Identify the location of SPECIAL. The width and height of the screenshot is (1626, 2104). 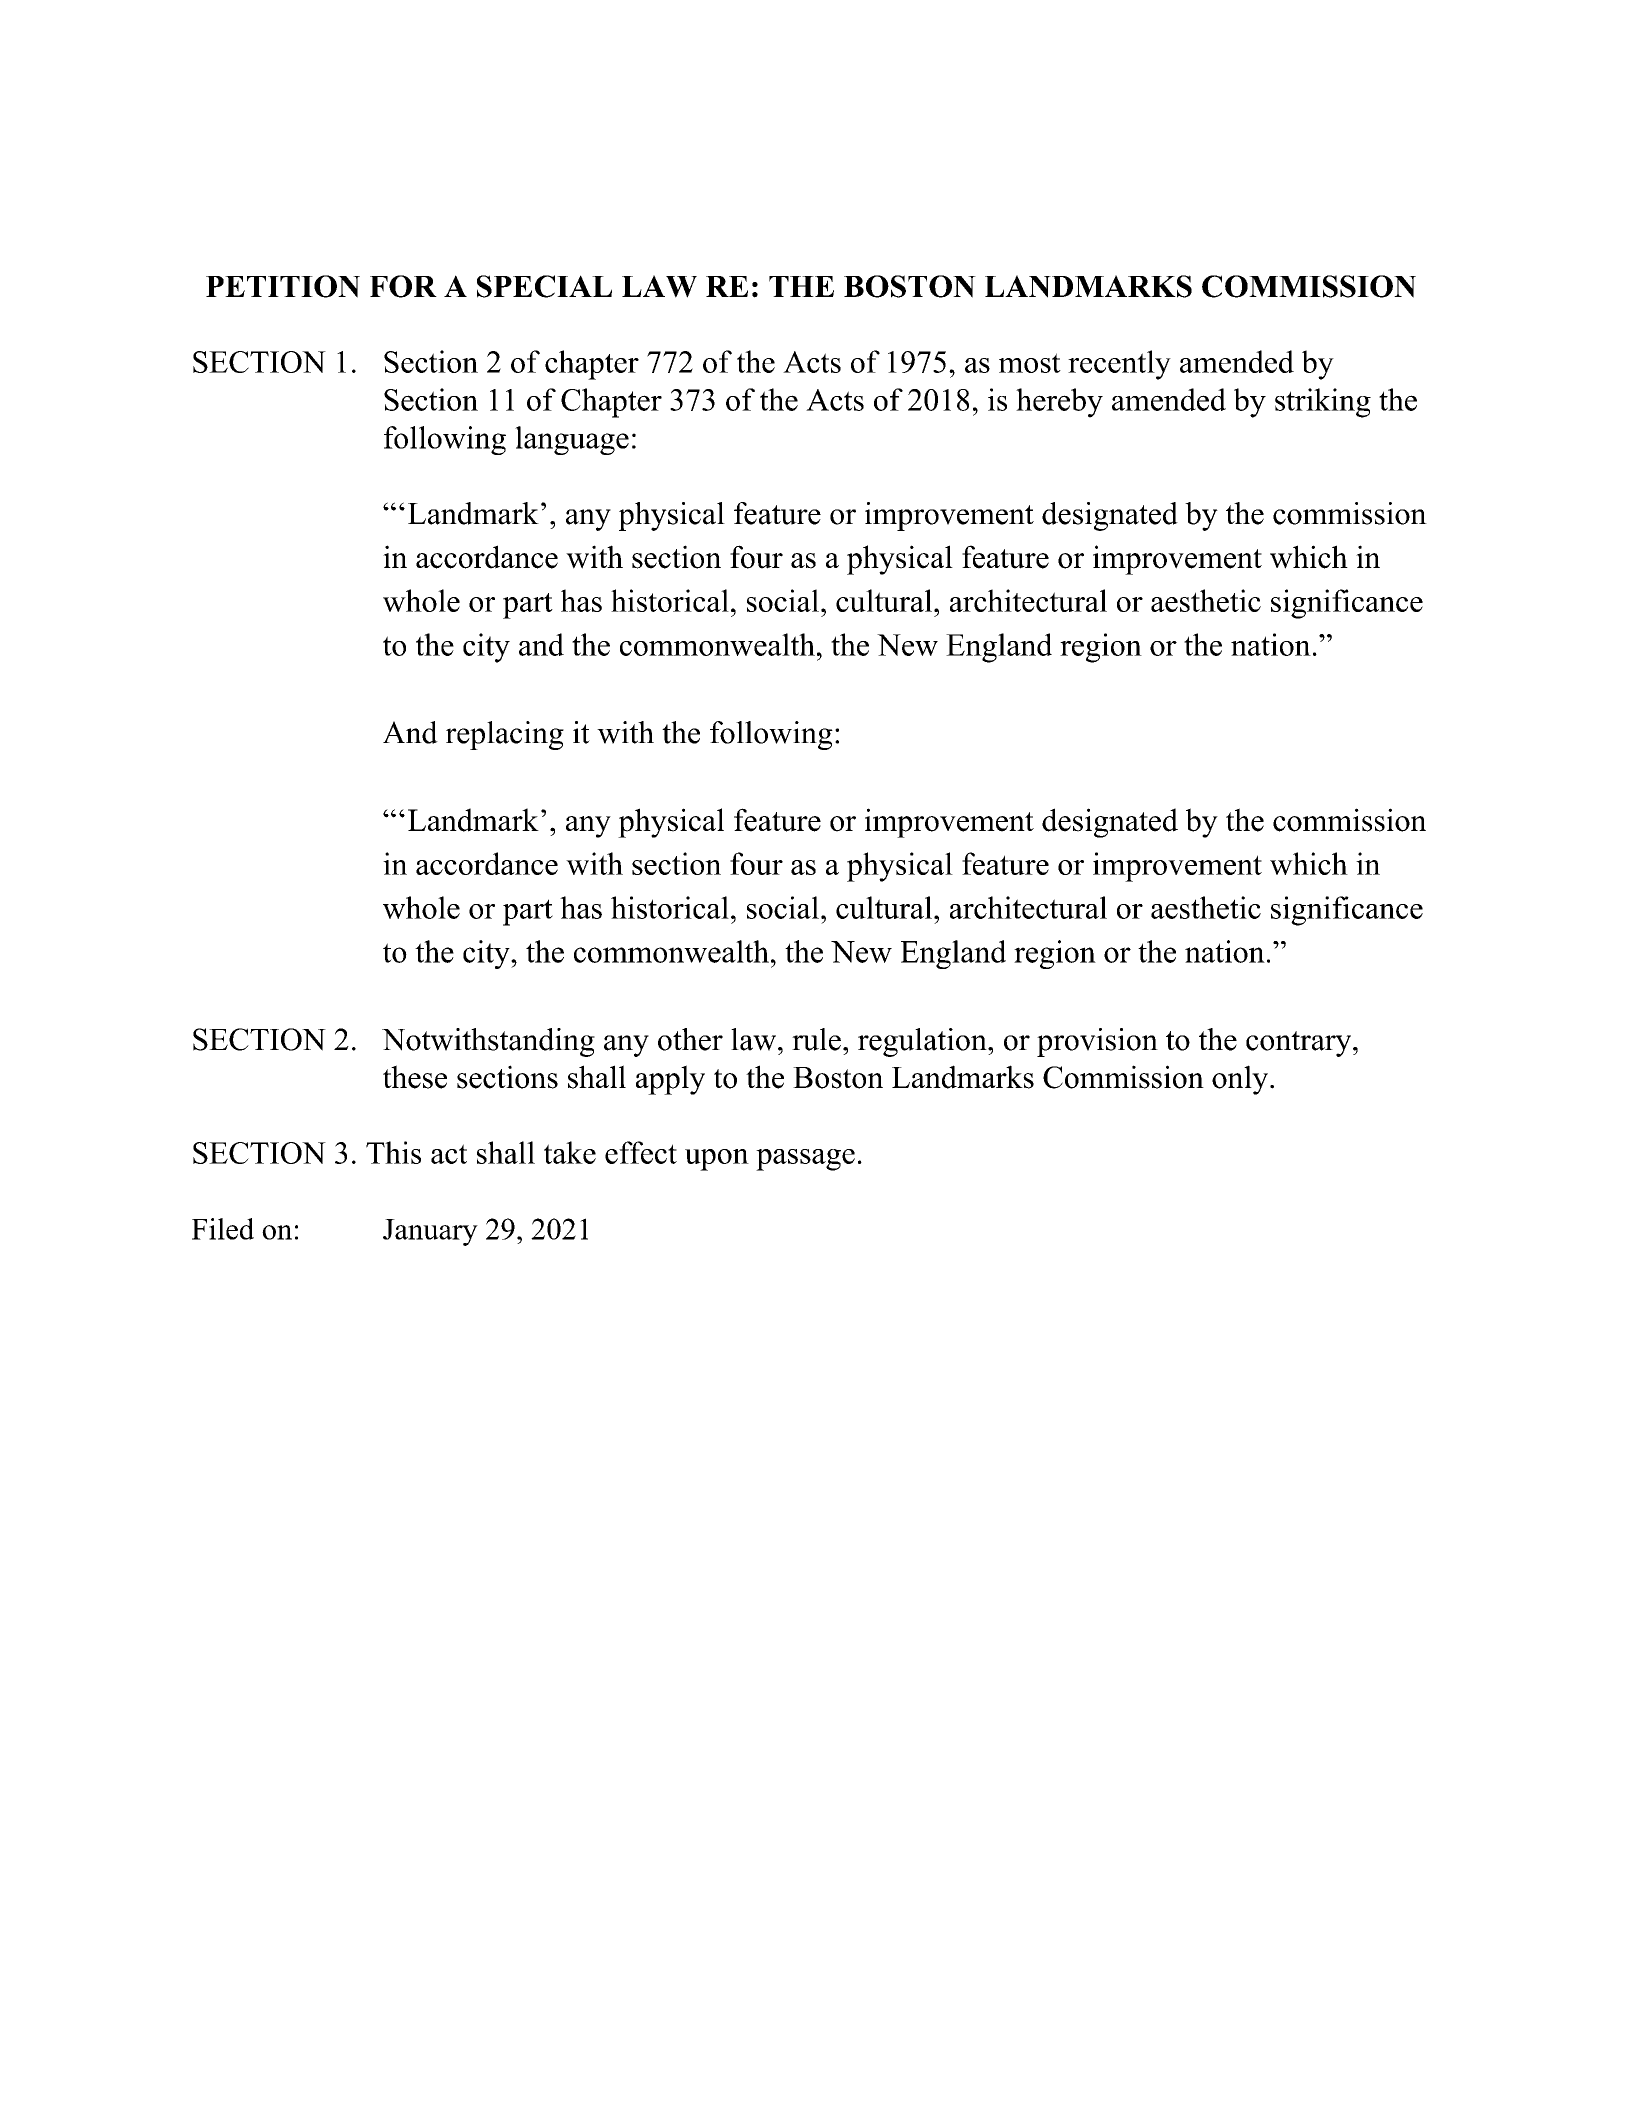
(544, 286).
